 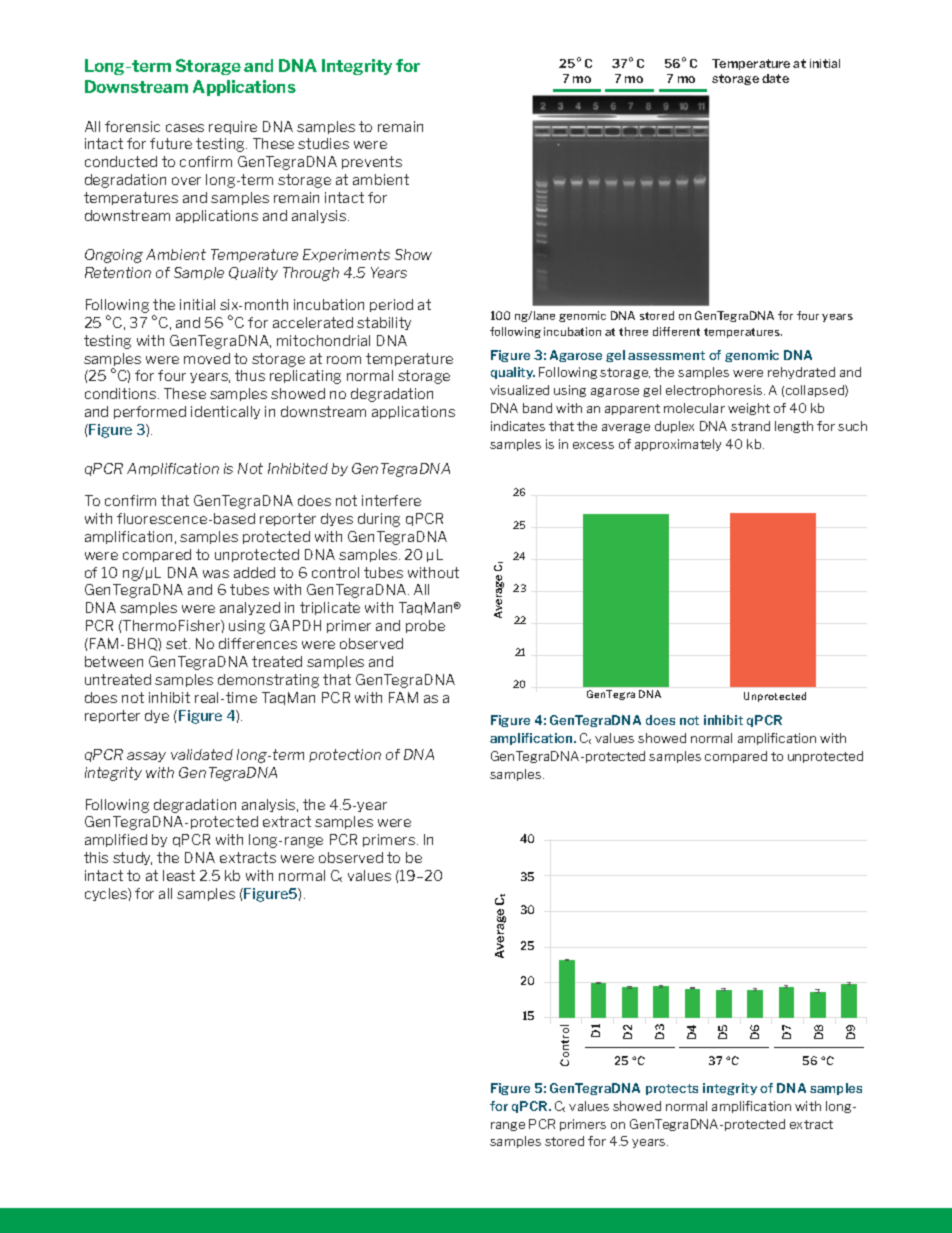 What do you see at coordinates (179, 875) in the screenshot?
I see `least` at bounding box center [179, 875].
